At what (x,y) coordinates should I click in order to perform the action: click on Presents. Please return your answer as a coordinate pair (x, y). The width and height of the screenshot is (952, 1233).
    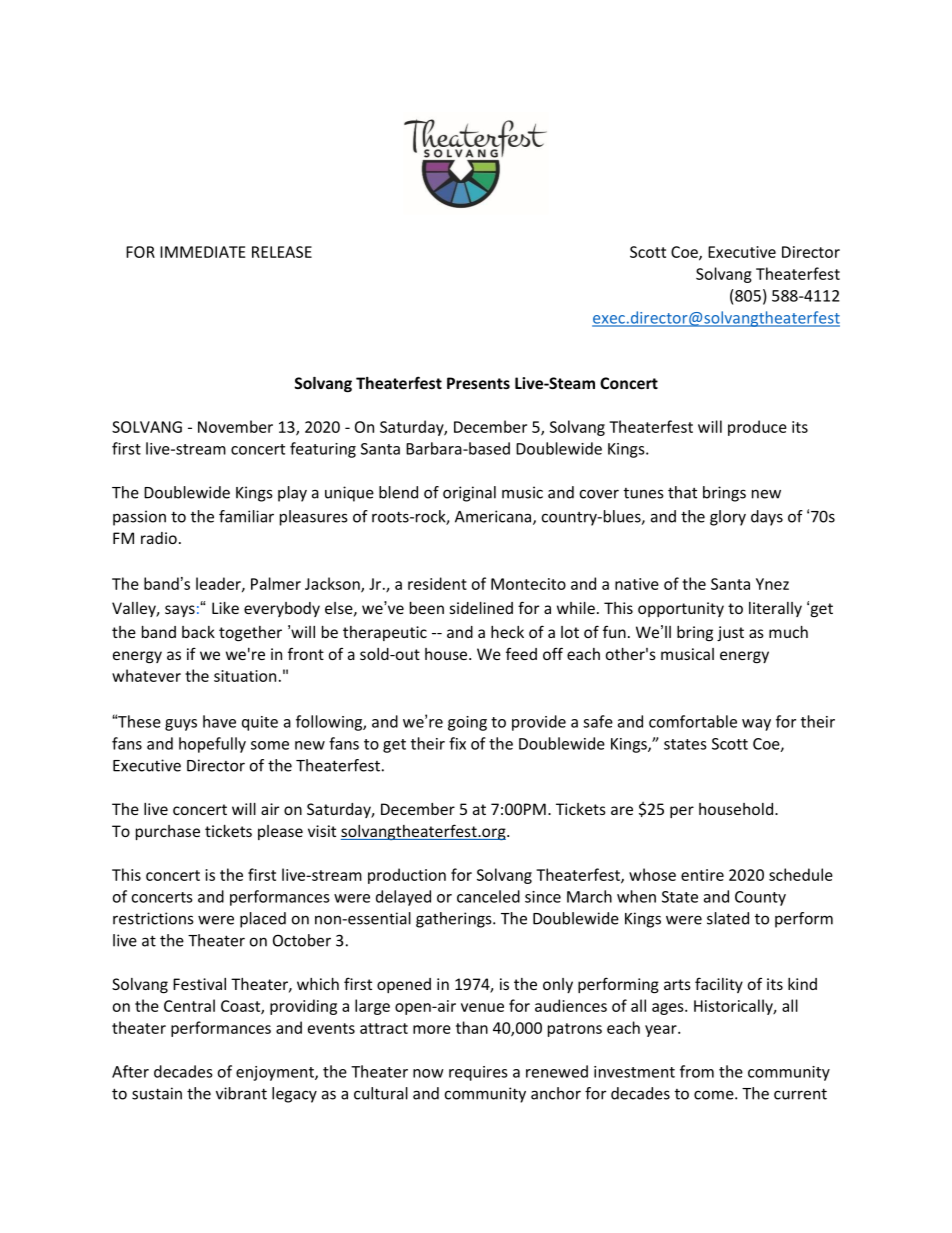
    Looking at the image, I should click on (478, 383).
